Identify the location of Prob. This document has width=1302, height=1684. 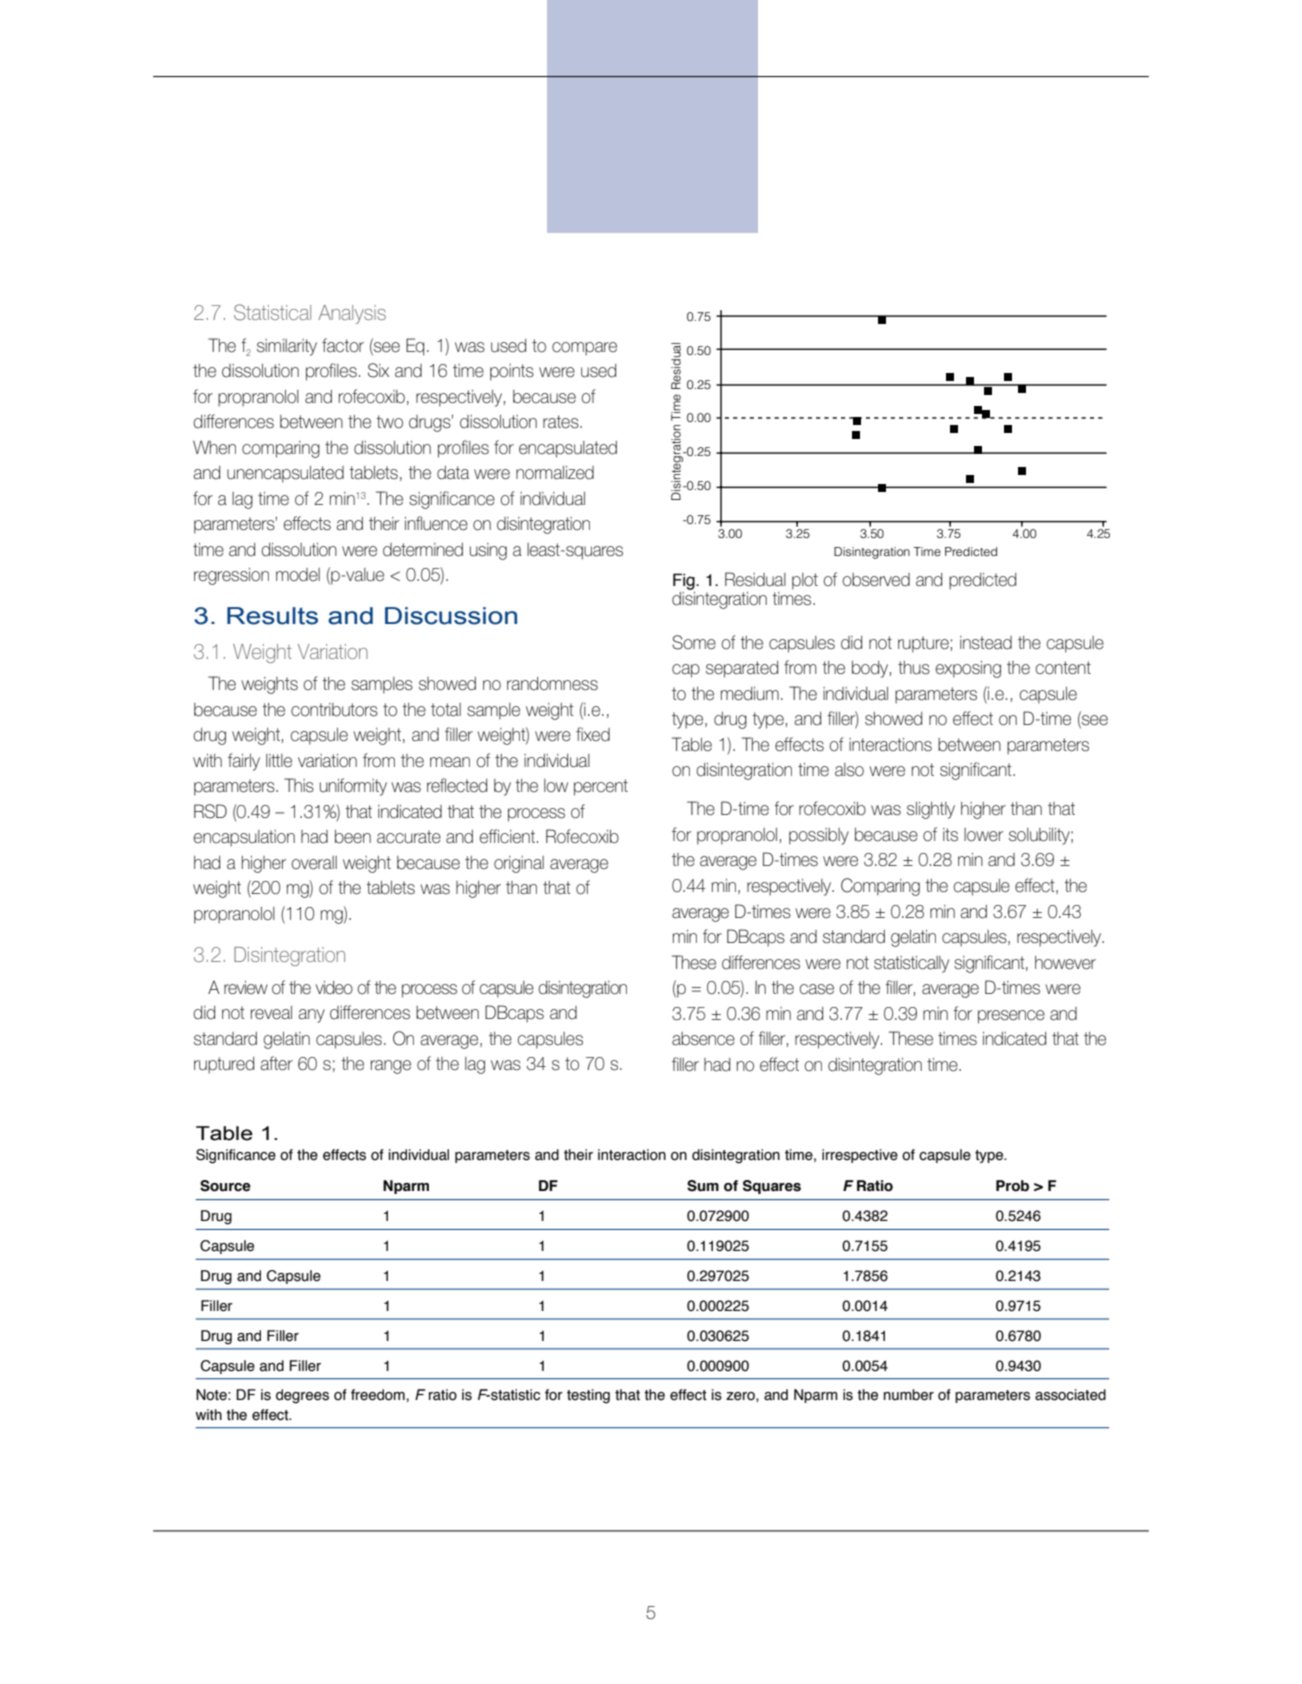
(1012, 1186).
